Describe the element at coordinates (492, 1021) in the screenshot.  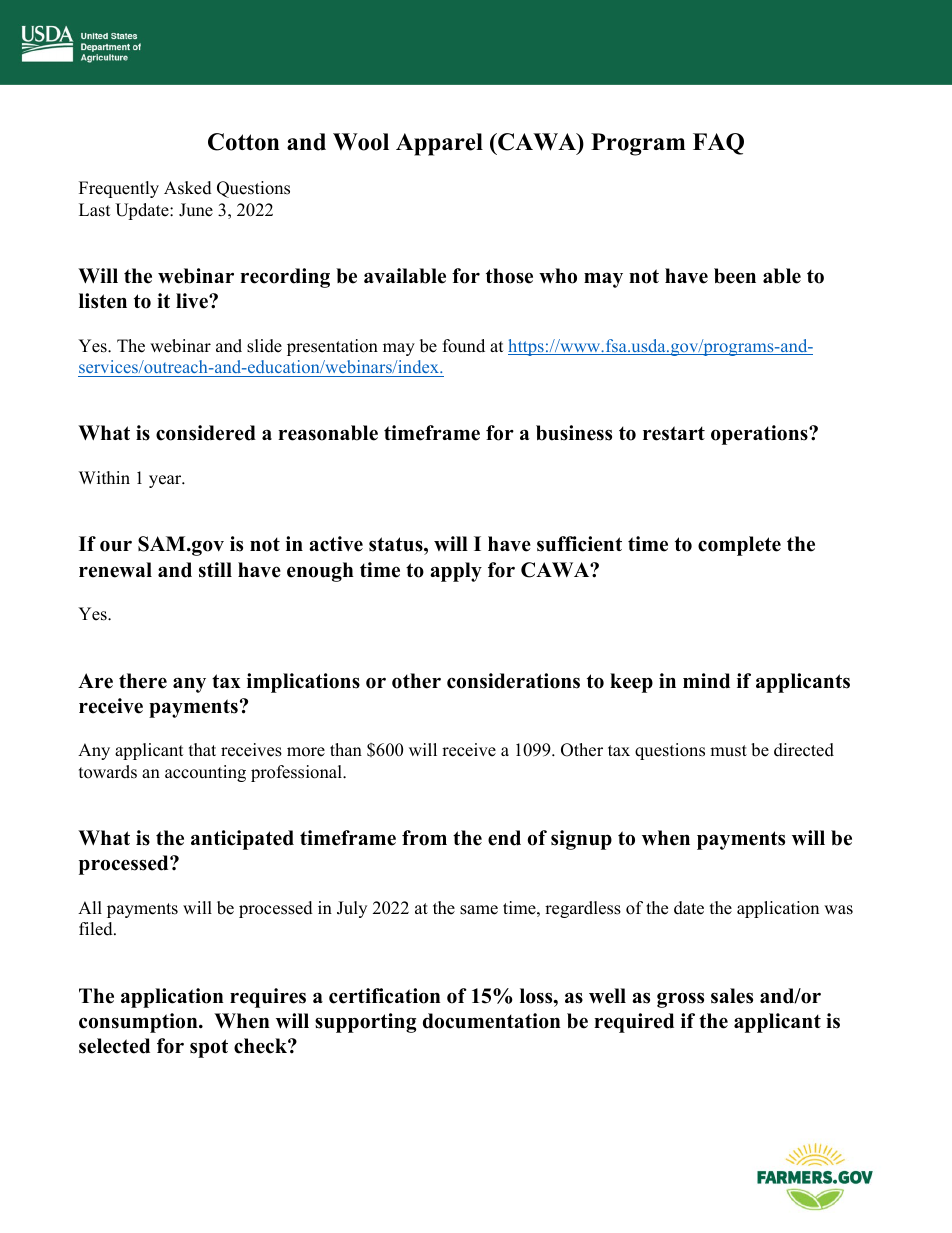
I see `documentation` at that location.
